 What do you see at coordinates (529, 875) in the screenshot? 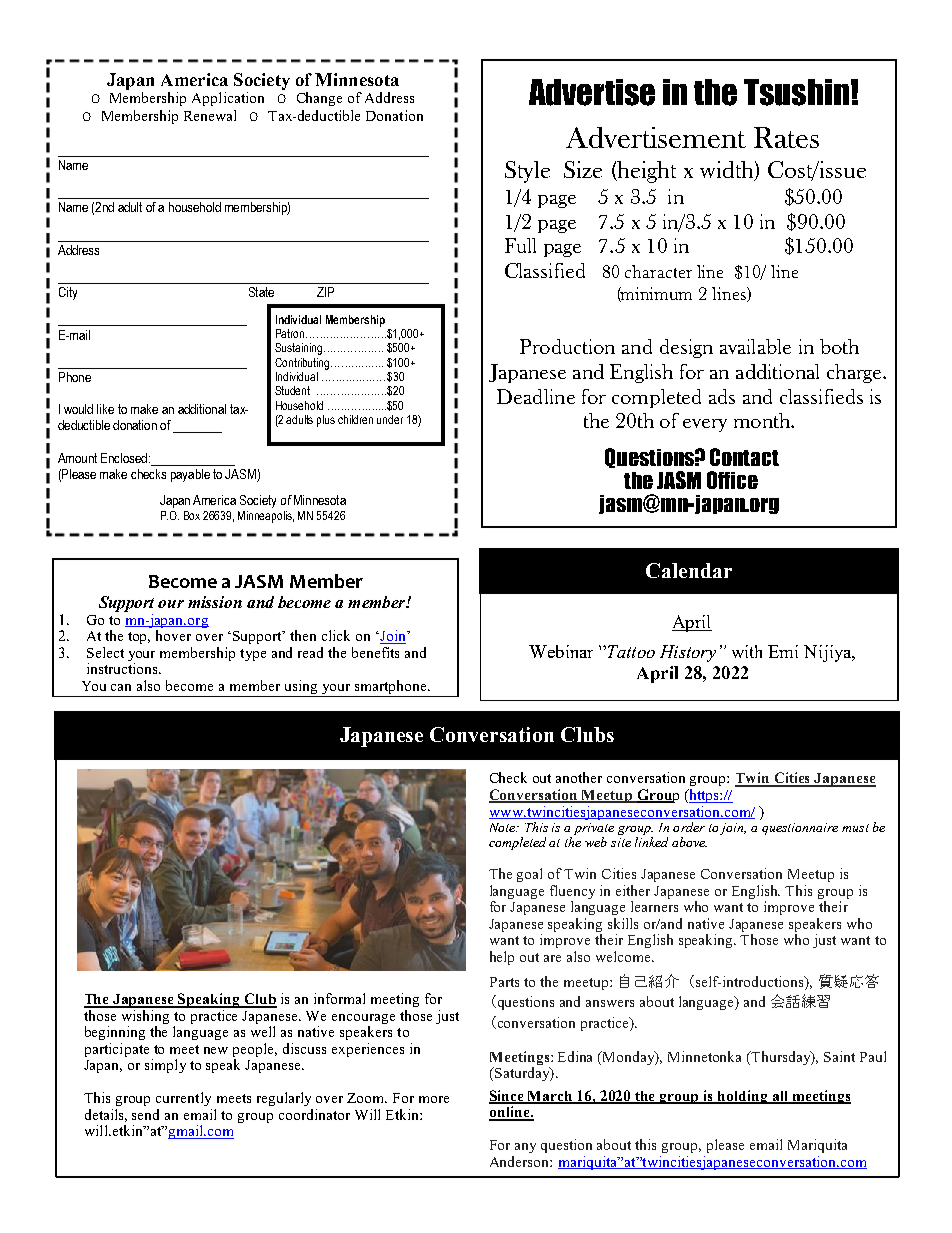
I see `goal` at bounding box center [529, 875].
